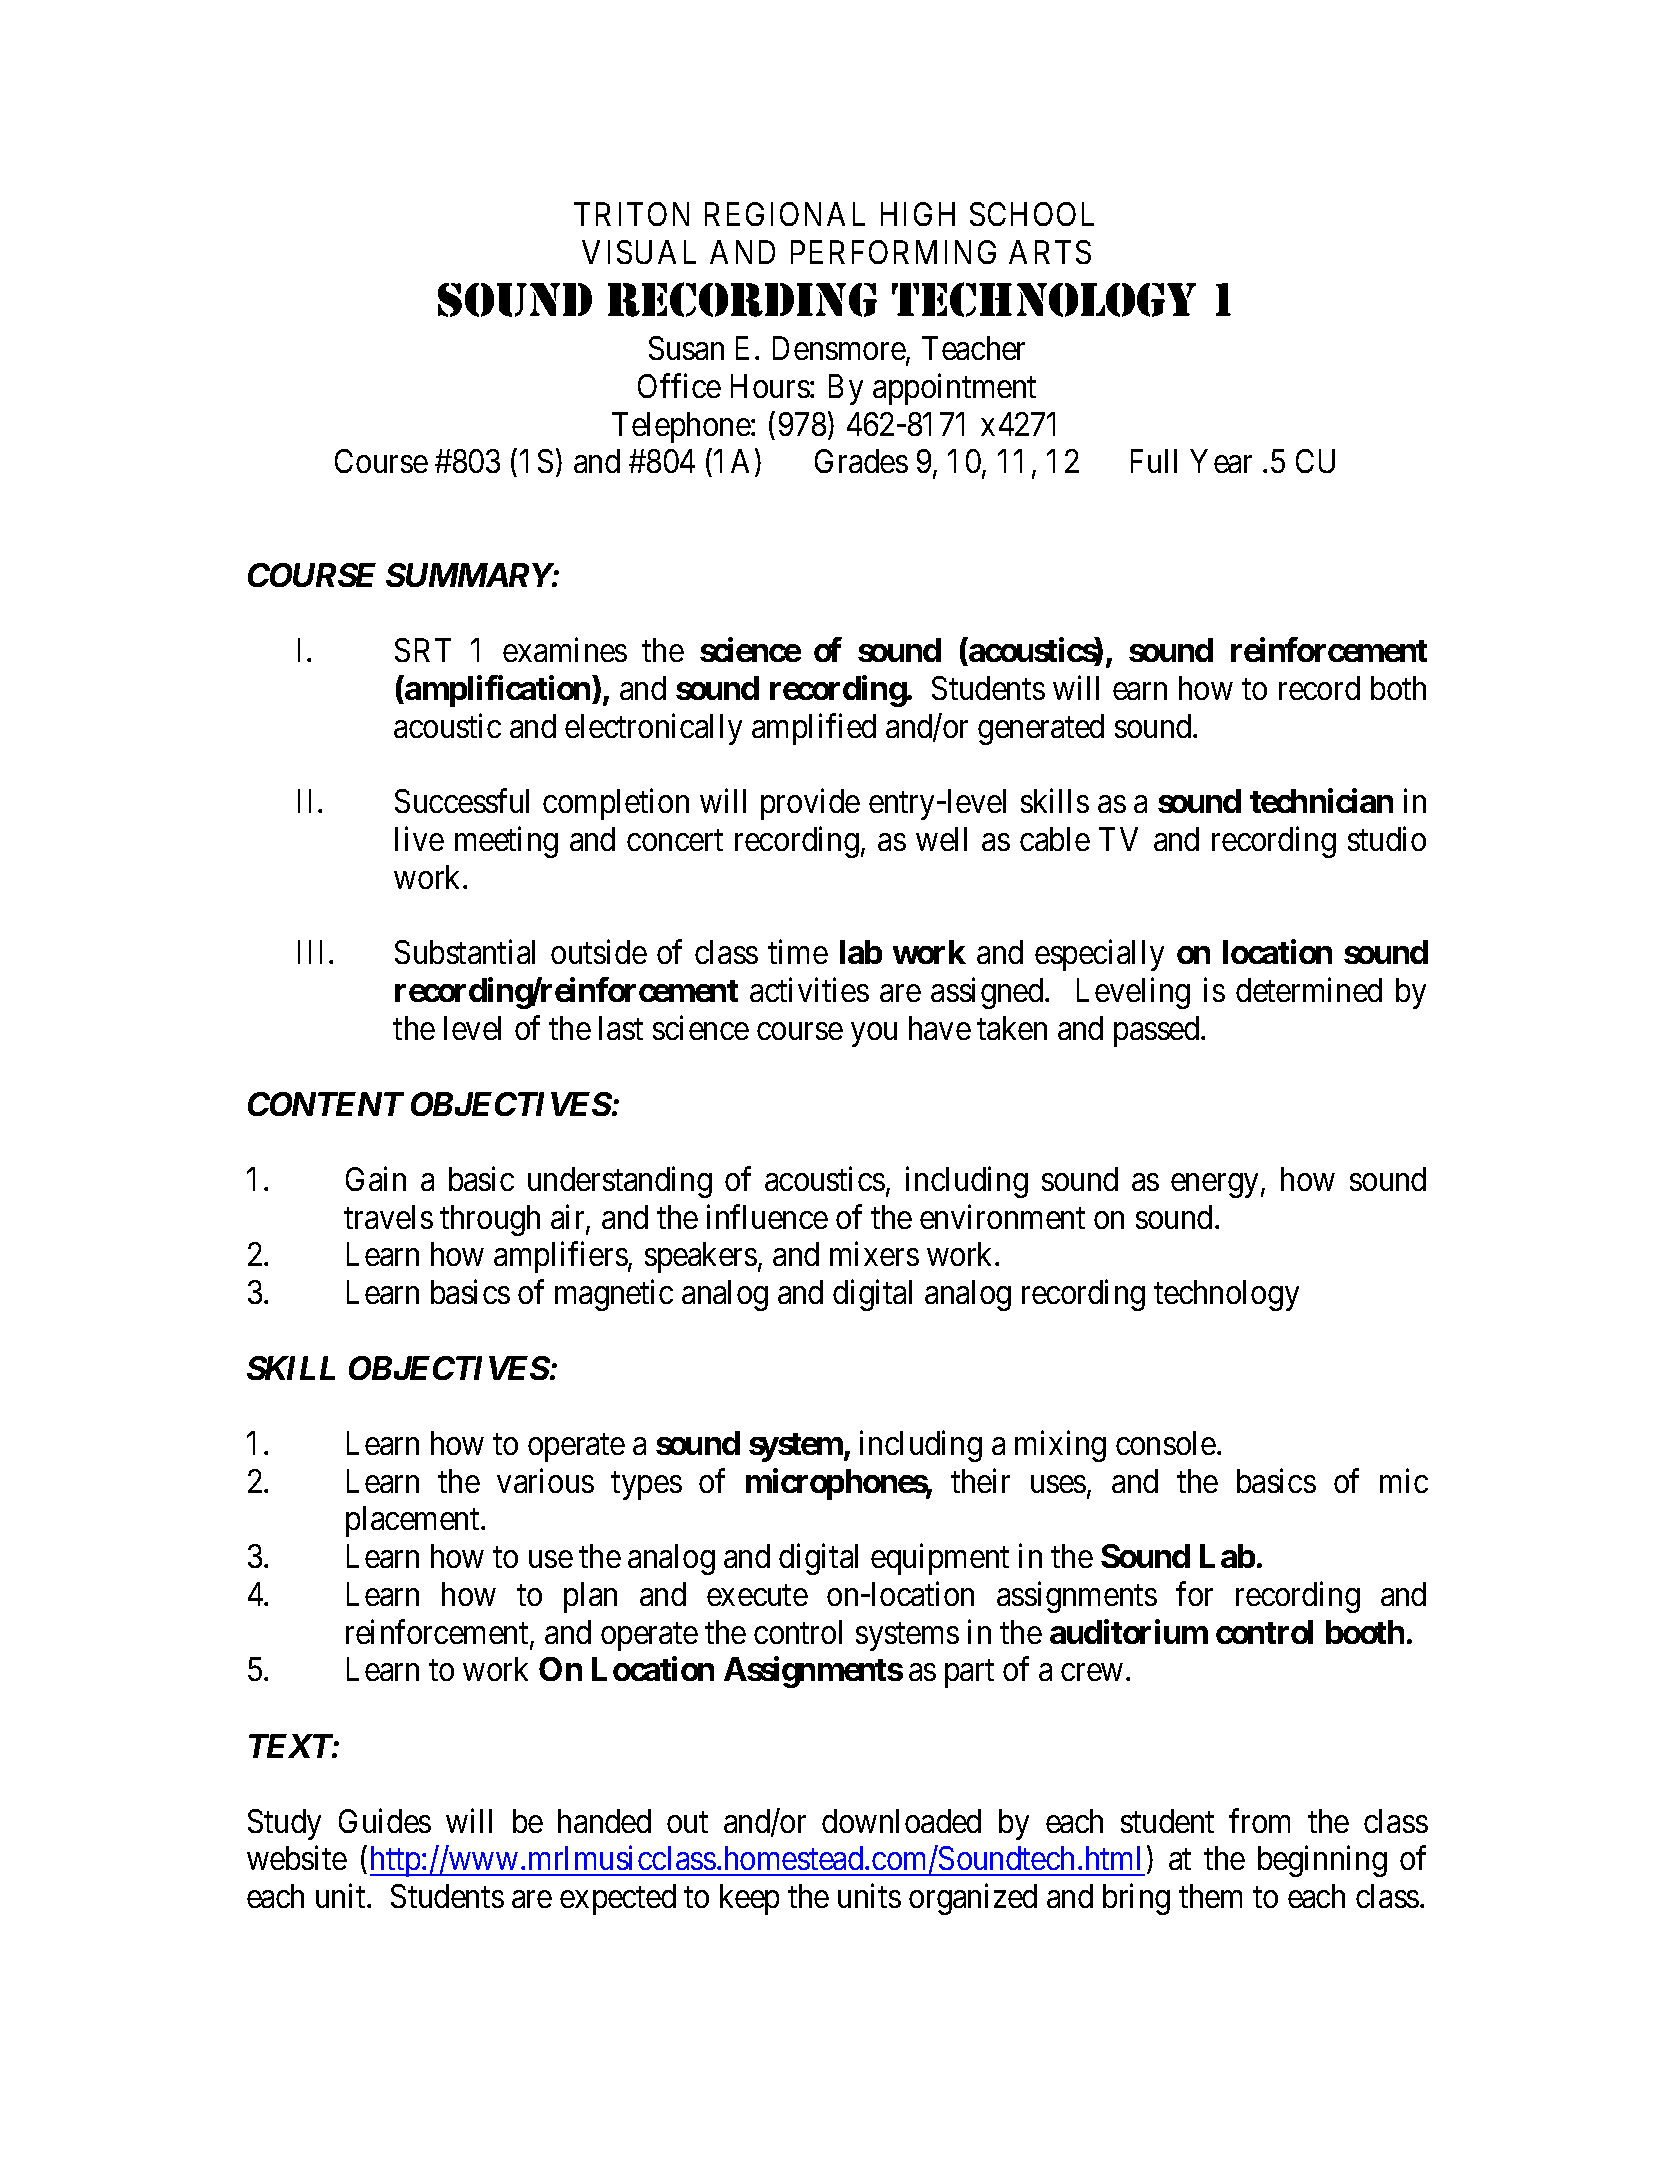 The width and height of the screenshot is (1674, 2167). I want to click on CONTENT, so click(326, 1104).
